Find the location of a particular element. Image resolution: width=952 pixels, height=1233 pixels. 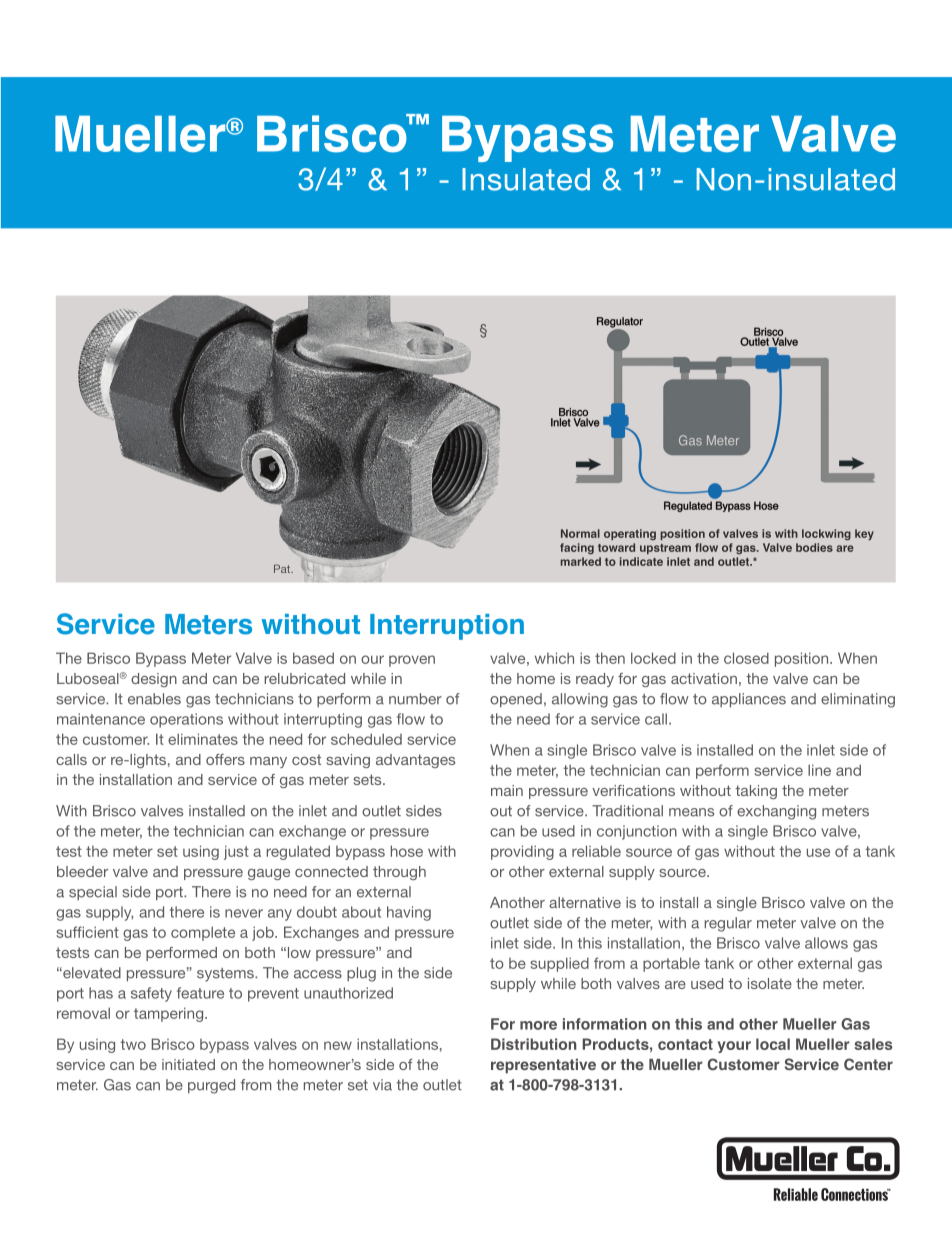

opened is located at coordinates (516, 700).
